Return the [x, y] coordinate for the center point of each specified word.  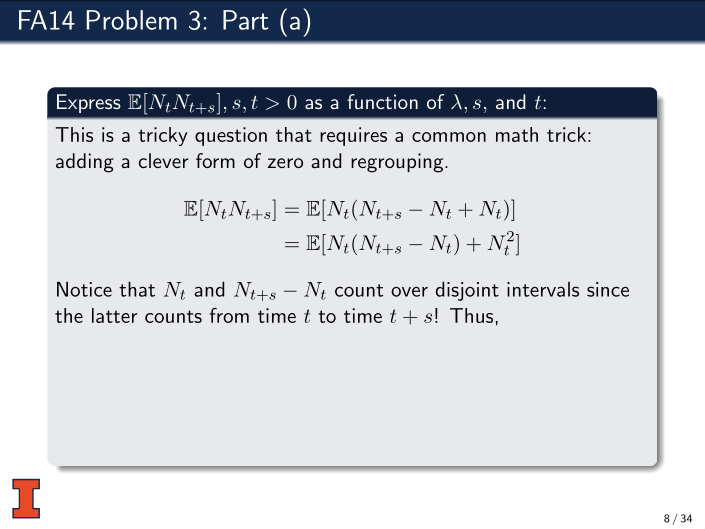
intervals [543, 289]
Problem [132, 20]
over [409, 291]
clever [163, 160]
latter [114, 315]
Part [245, 20]
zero [285, 163]
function [382, 101]
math [517, 134]
